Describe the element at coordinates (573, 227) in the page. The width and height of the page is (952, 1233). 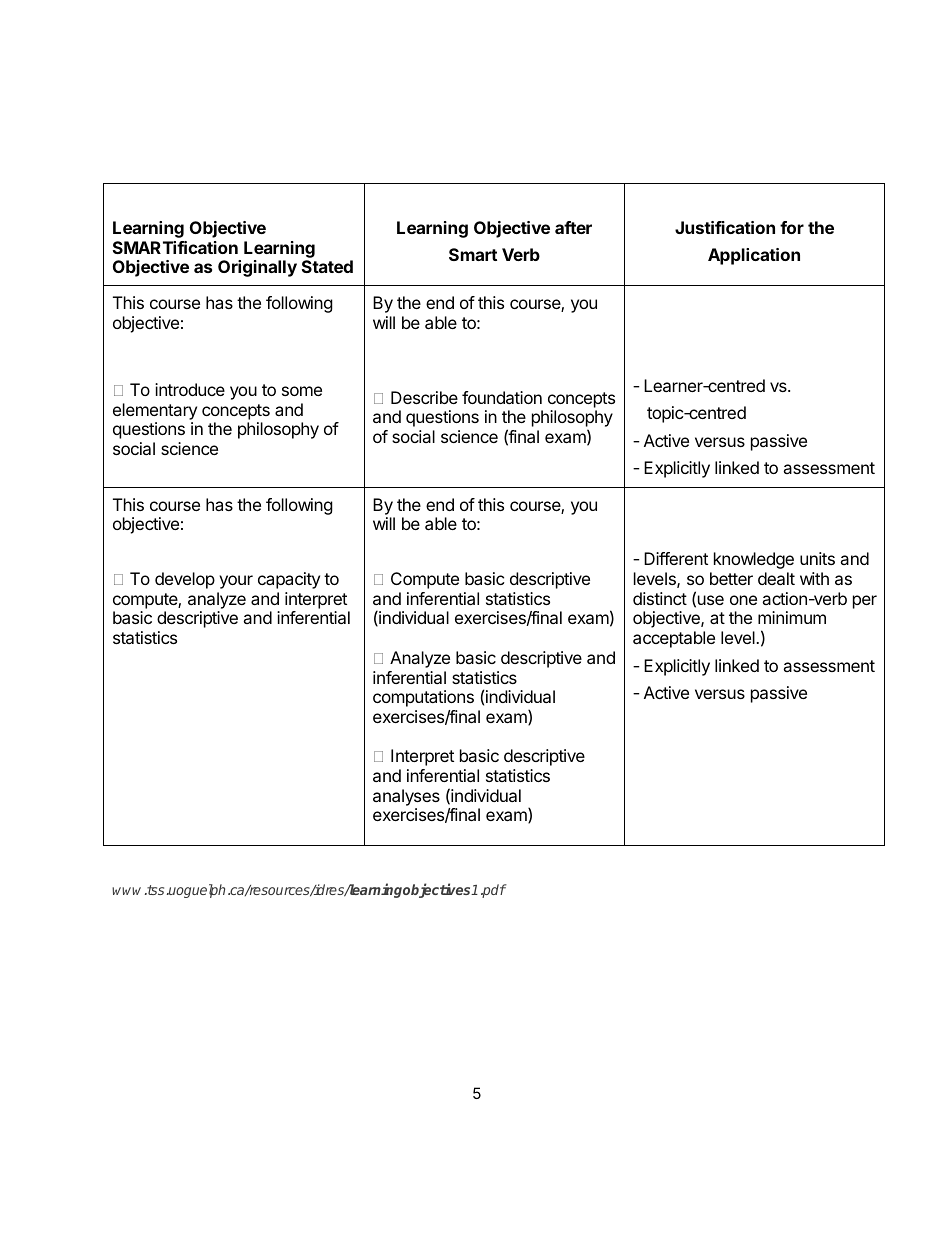
I see `after` at that location.
